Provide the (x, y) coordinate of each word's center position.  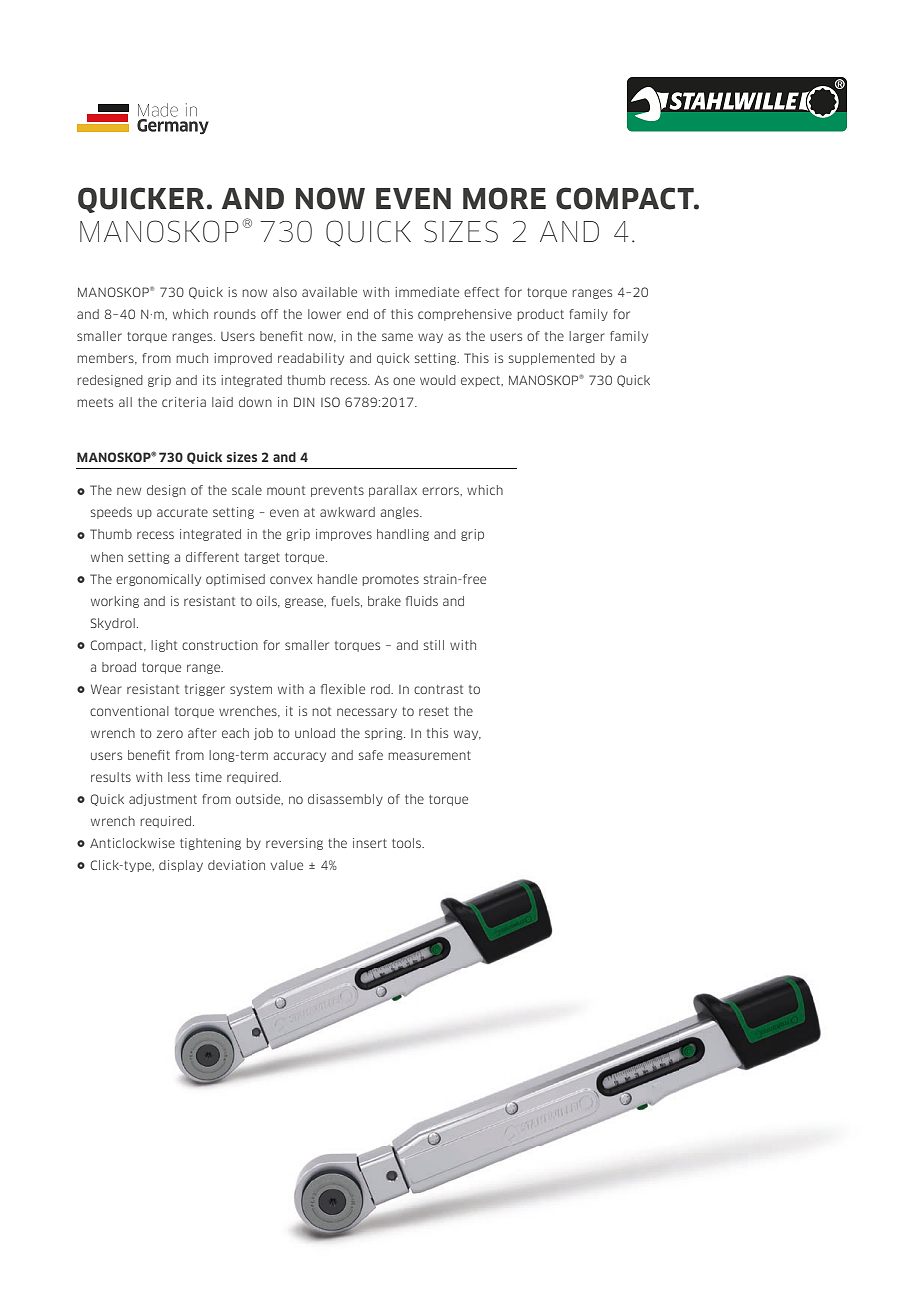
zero (170, 734)
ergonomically (158, 580)
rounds (235, 314)
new (129, 491)
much (192, 358)
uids (426, 601)
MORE (504, 198)
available (329, 292)
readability (311, 359)
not (321, 711)
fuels (346, 601)
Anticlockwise (132, 843)
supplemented (551, 359)
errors (441, 491)
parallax (393, 491)
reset (434, 711)
